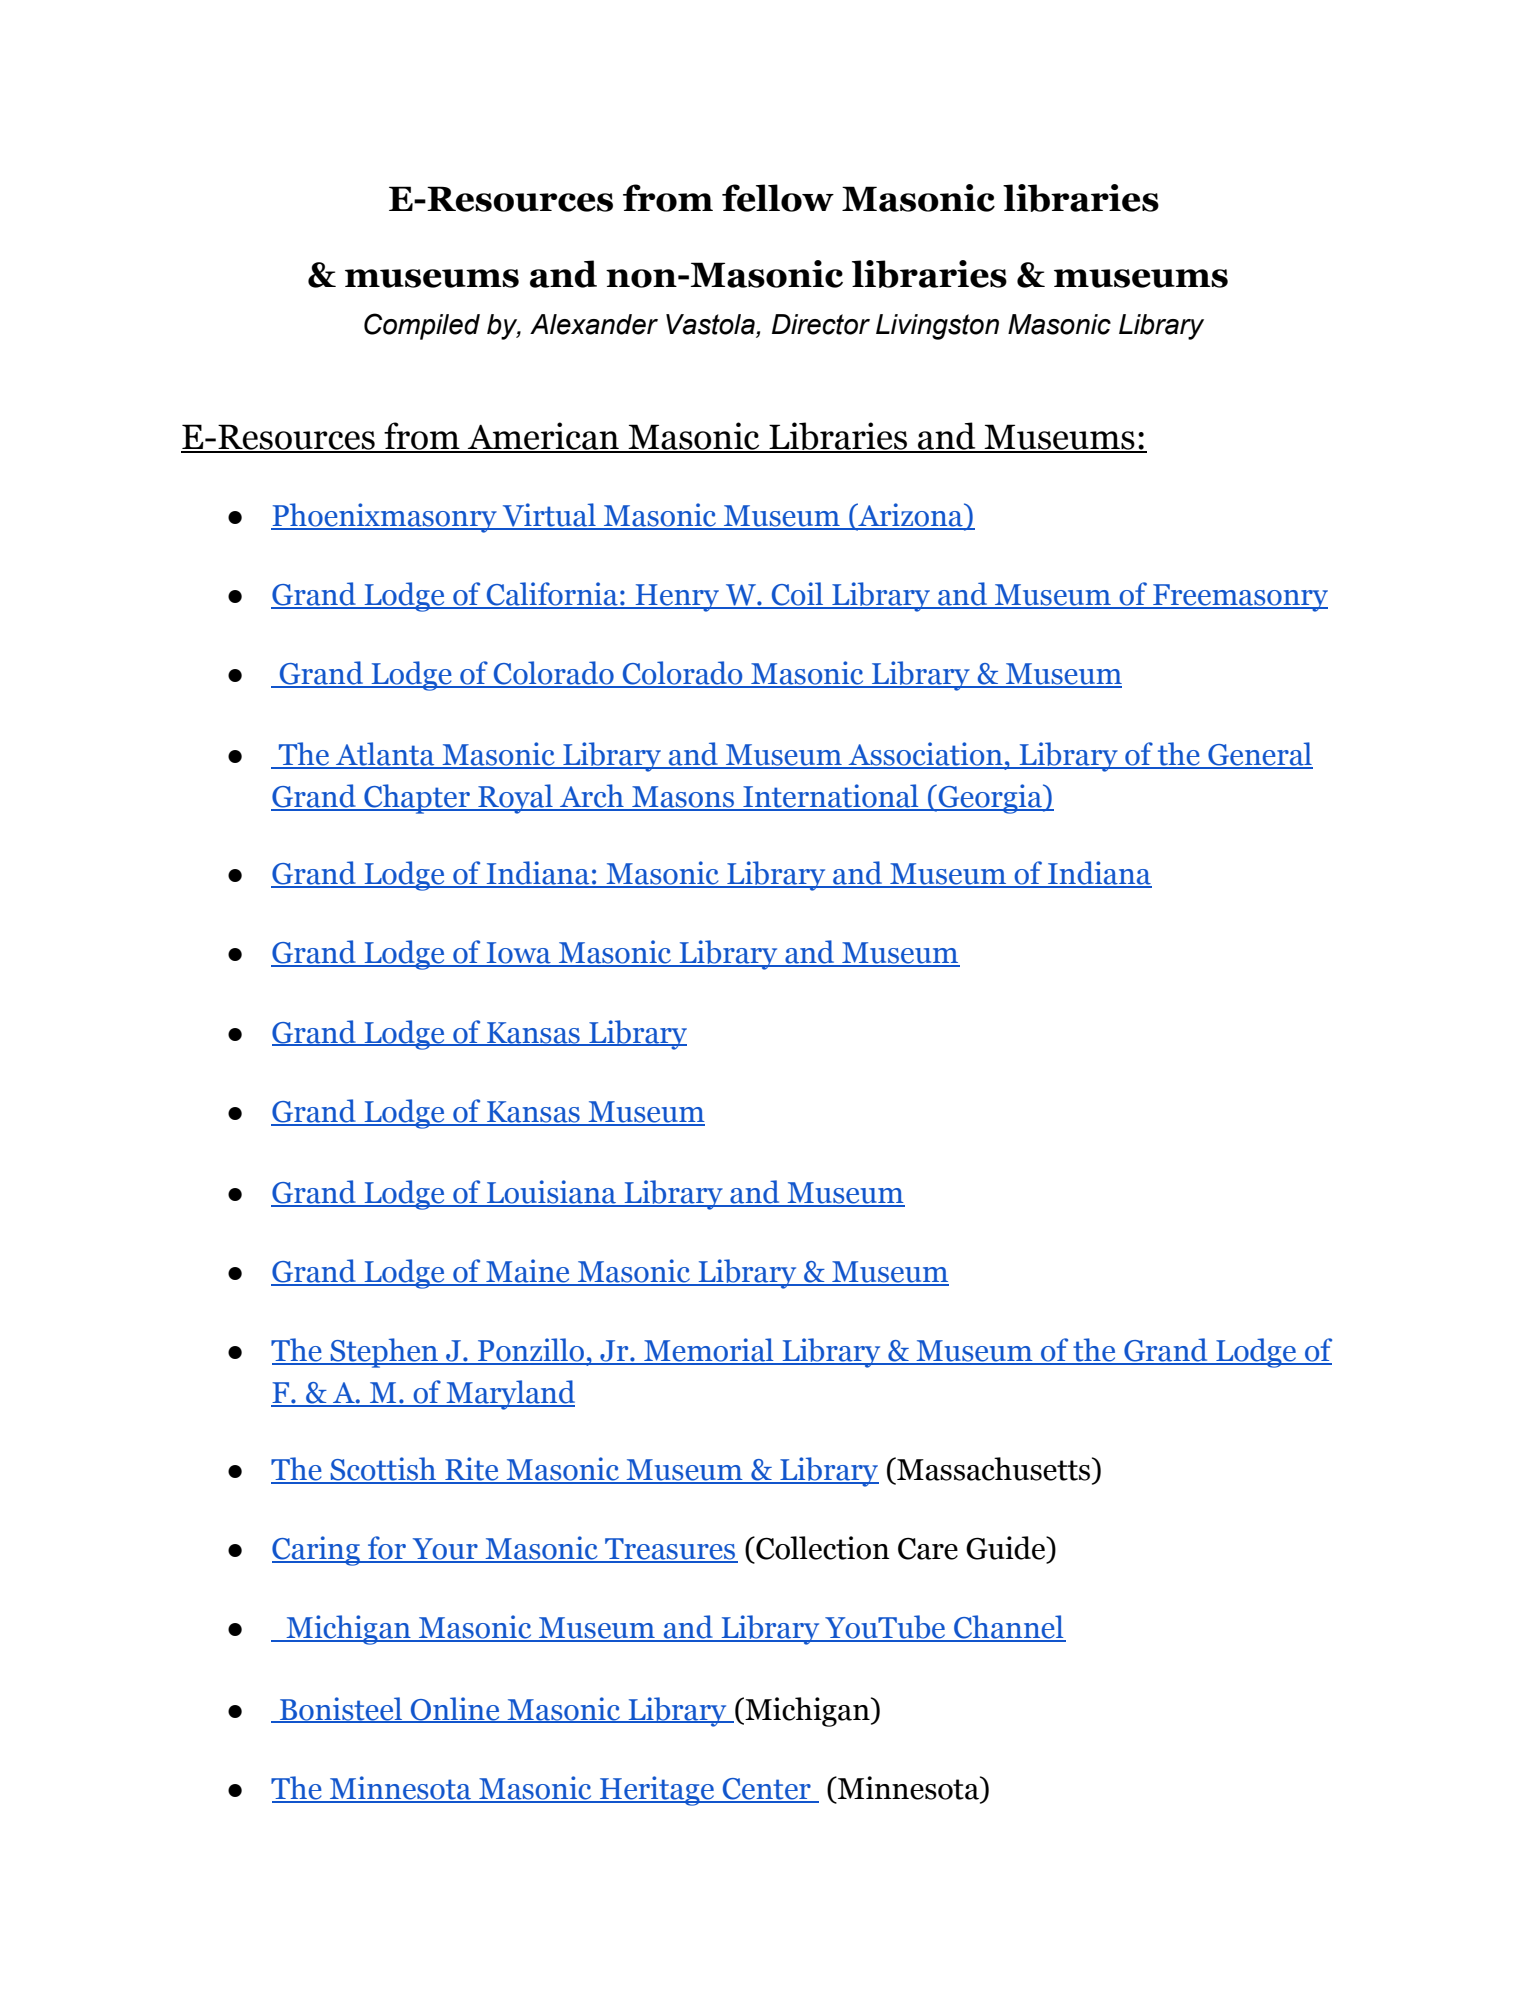 The width and height of the screenshot is (1539, 1991). What do you see at coordinates (831, 797) in the screenshot?
I see `International` at bounding box center [831, 797].
